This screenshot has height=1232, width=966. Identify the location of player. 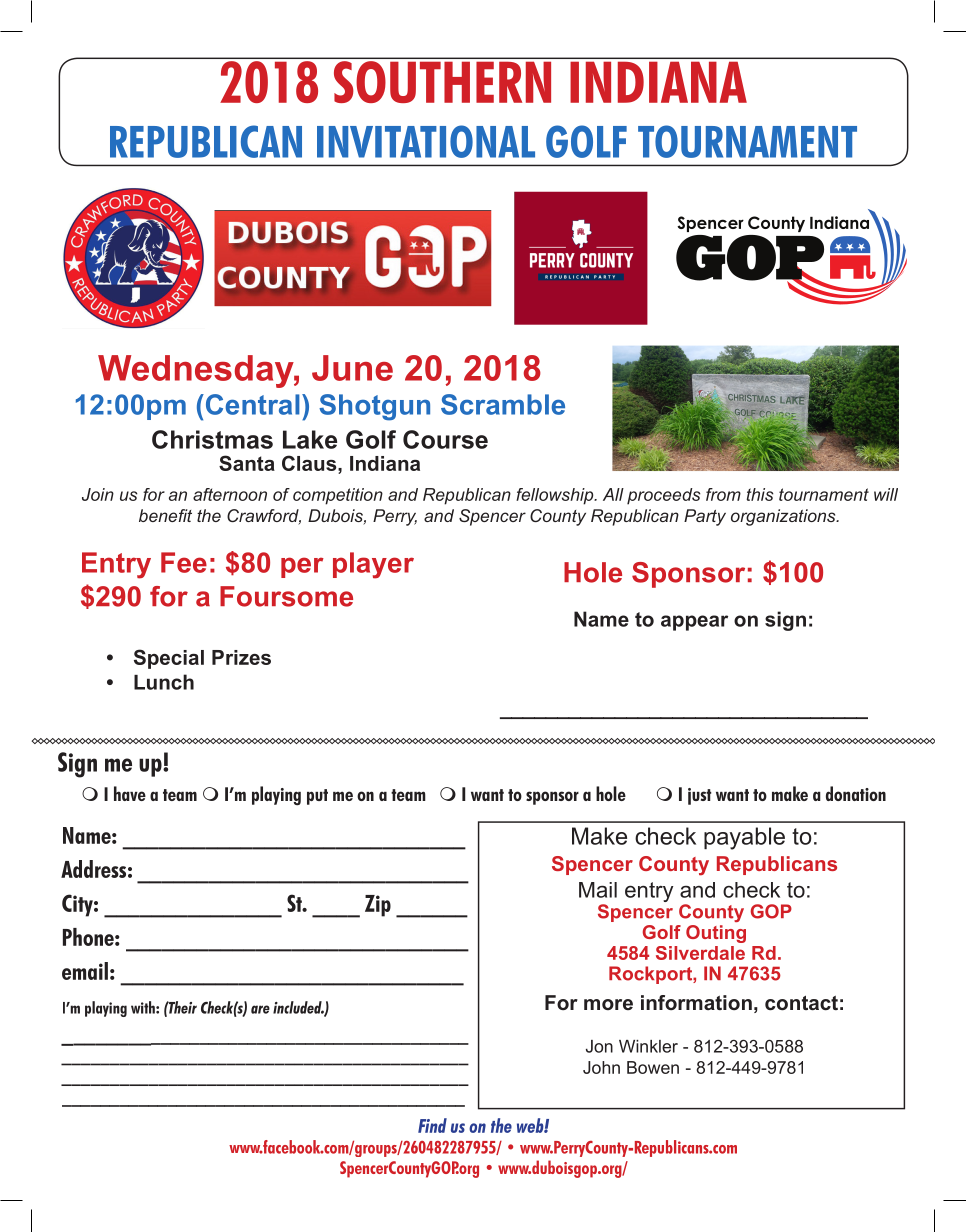
(373, 565).
